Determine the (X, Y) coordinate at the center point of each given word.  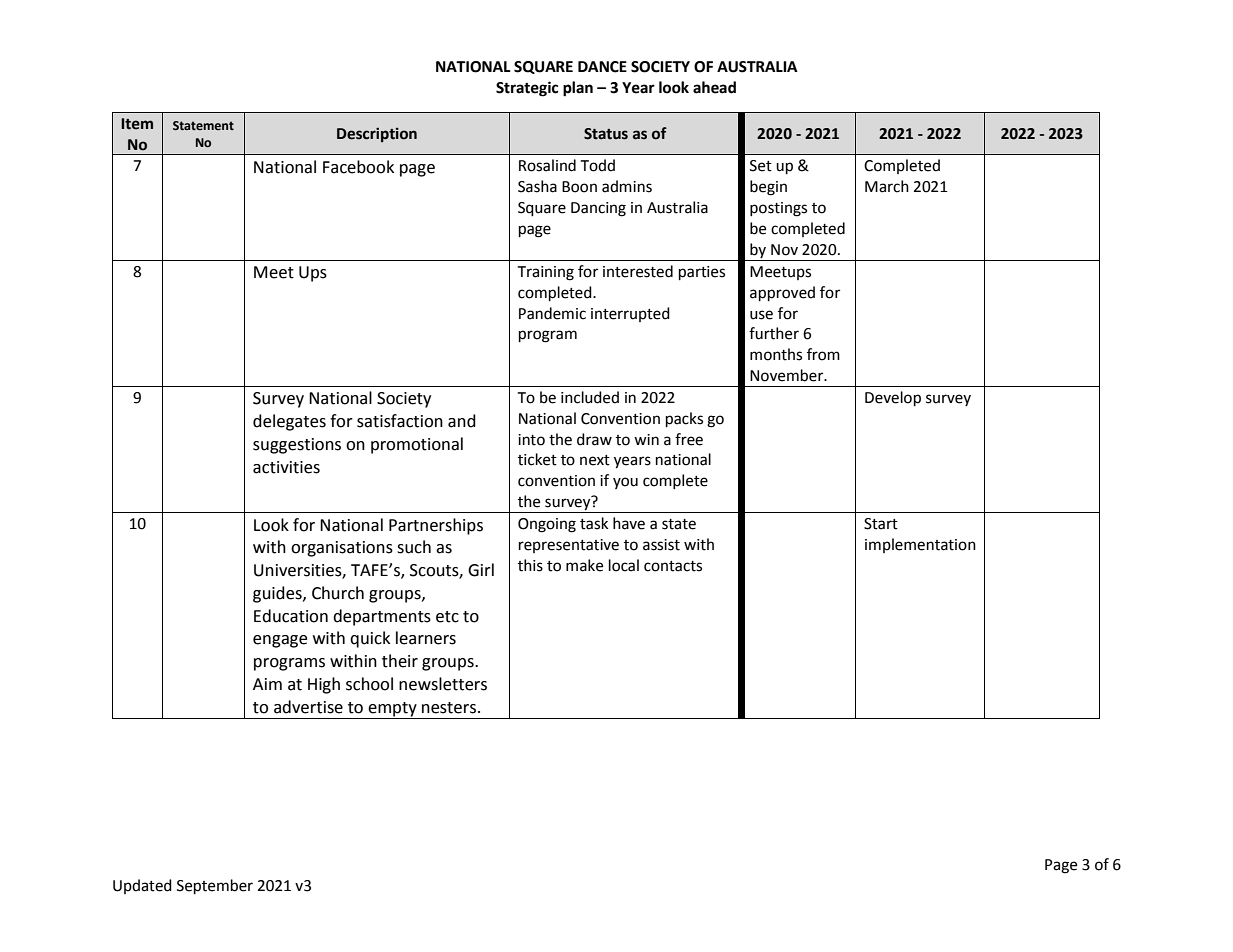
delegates (289, 422)
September (215, 887)
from (823, 354)
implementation (920, 545)
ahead (714, 87)
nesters (449, 708)
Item (137, 124)
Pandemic (552, 313)
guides (278, 594)
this (530, 565)
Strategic (527, 89)
